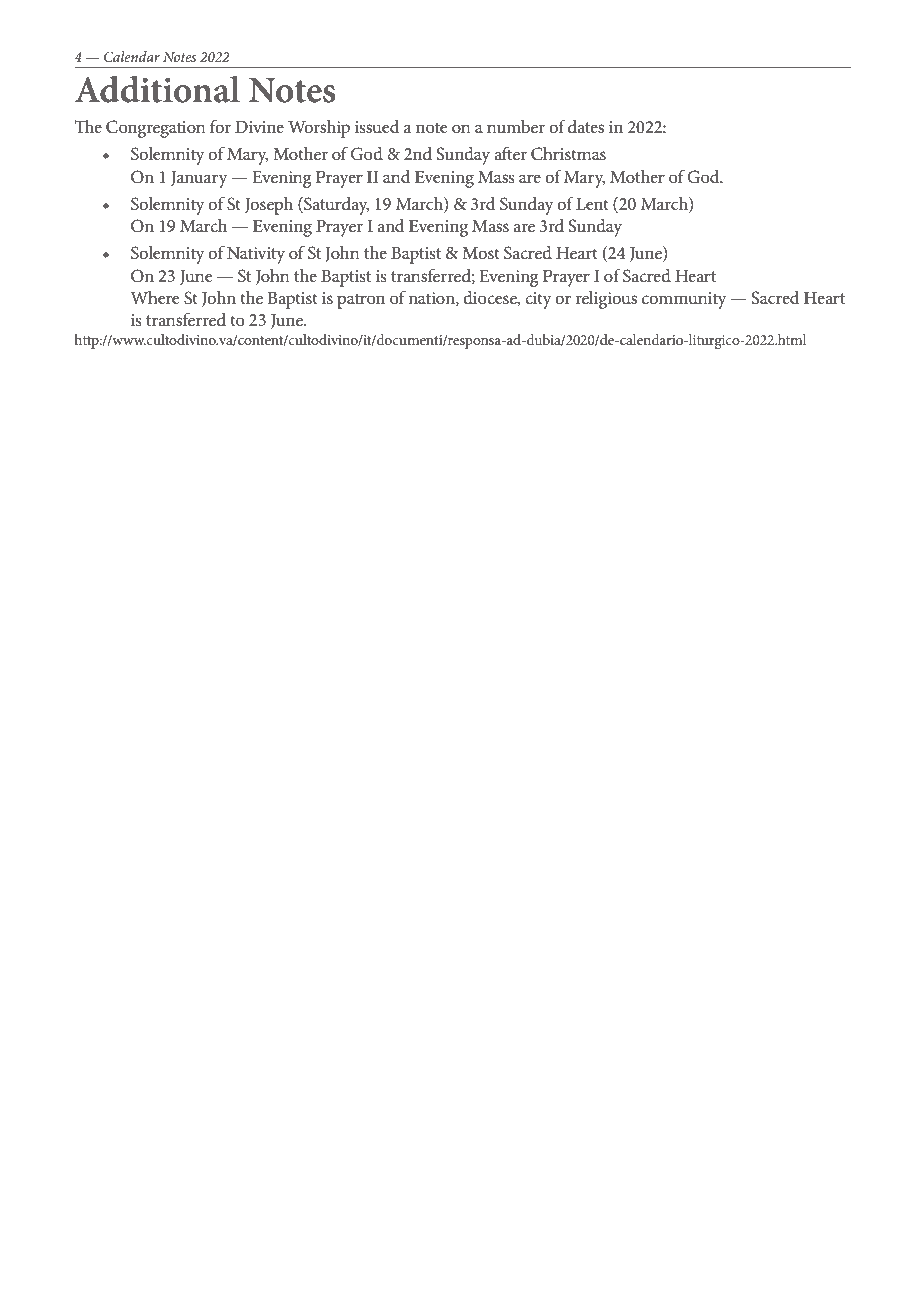  What do you see at coordinates (606, 300) in the screenshot?
I see `religious` at bounding box center [606, 300].
